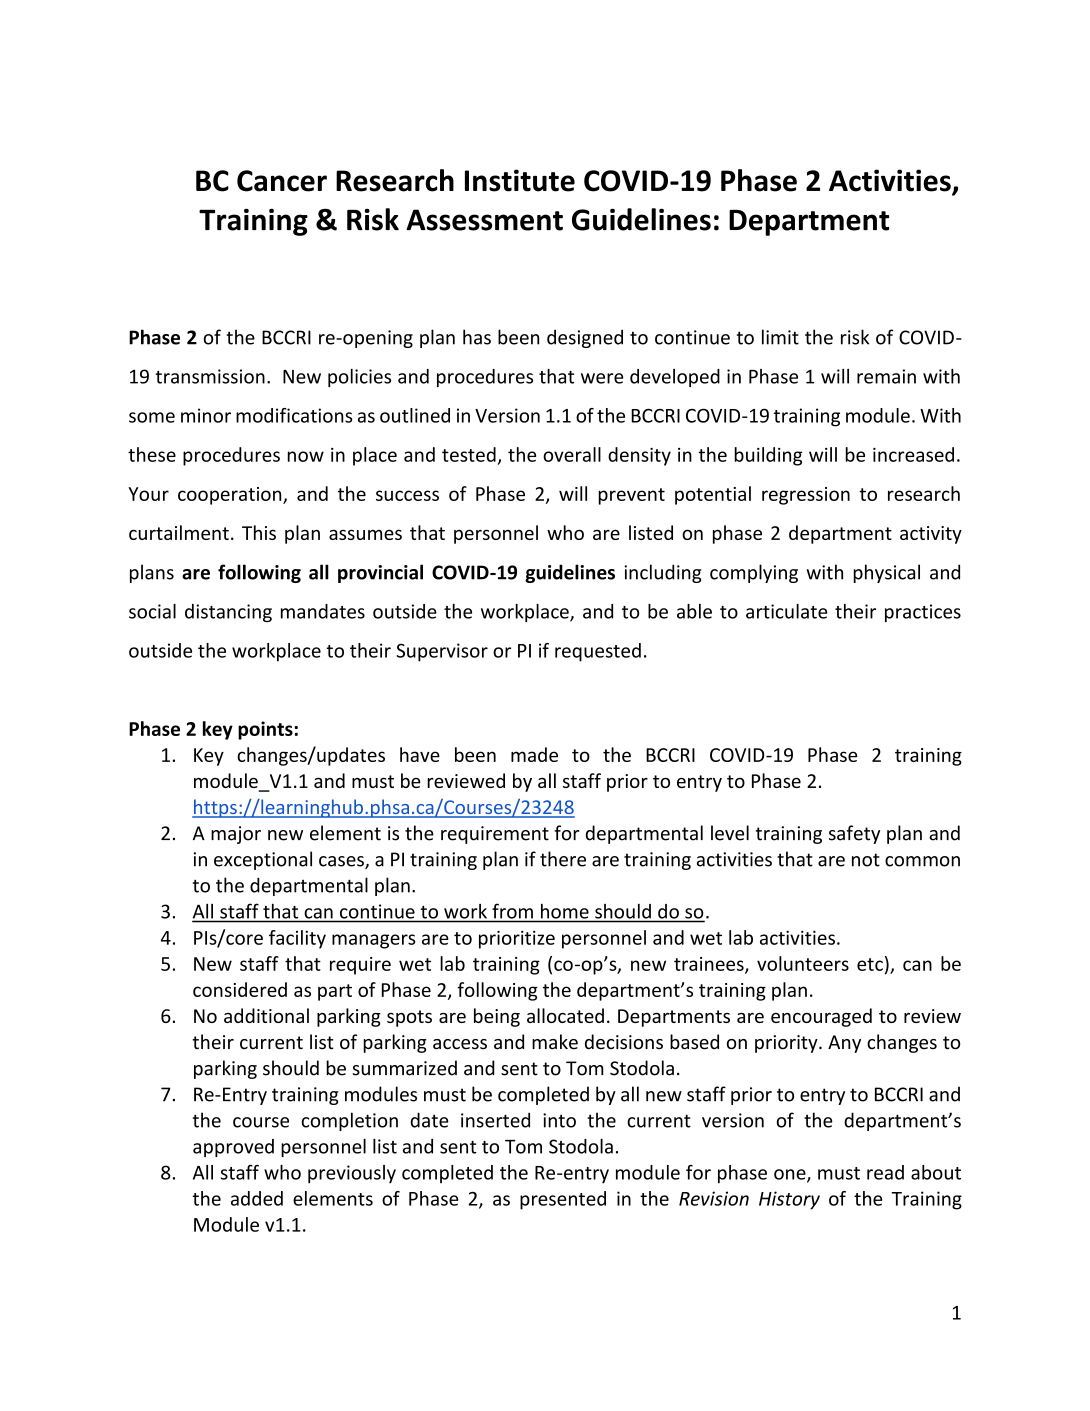 This screenshot has height=1411, width=1090. What do you see at coordinates (786, 611) in the screenshot?
I see `articulate` at bounding box center [786, 611].
